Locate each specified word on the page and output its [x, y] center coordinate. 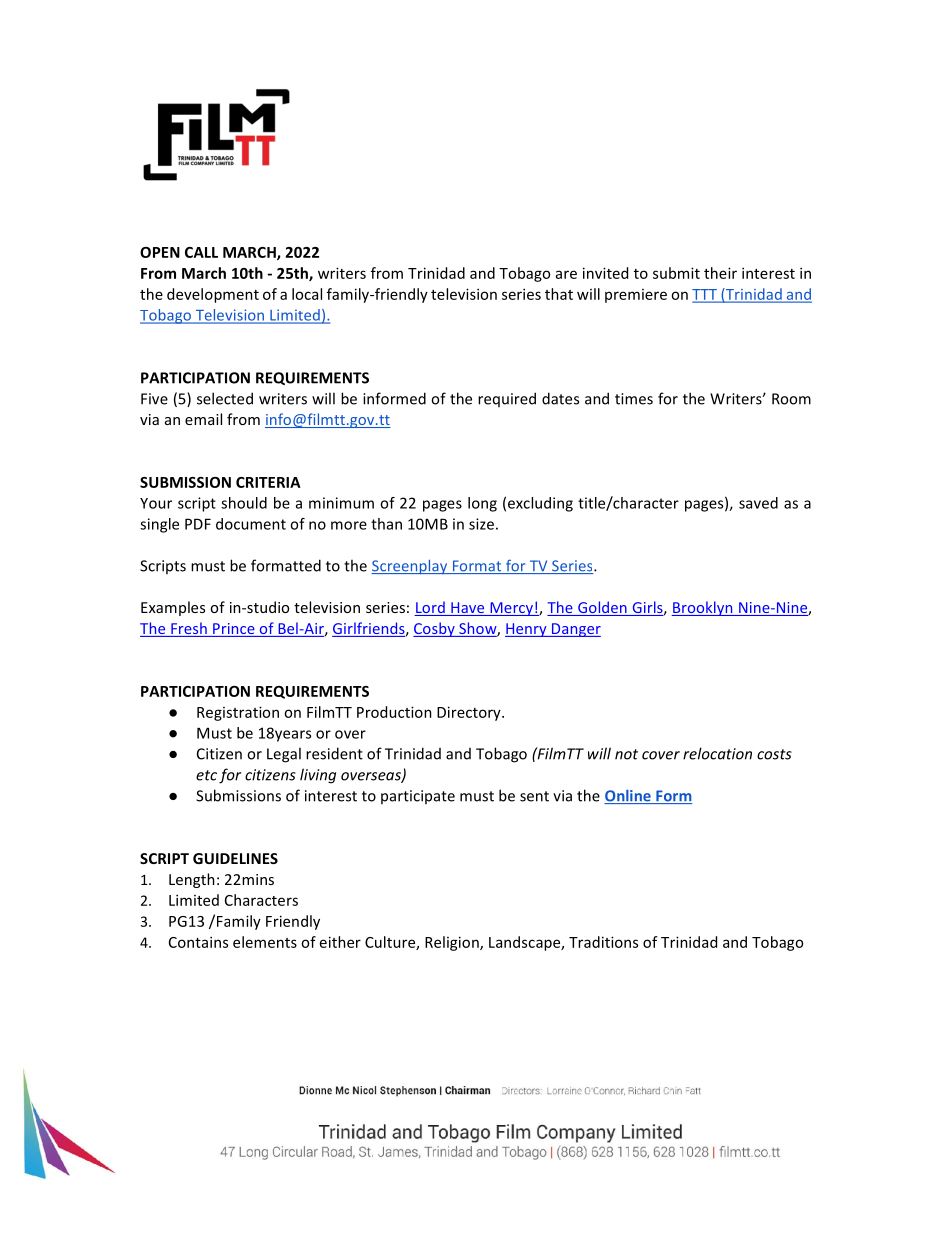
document [251, 524]
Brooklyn [703, 608]
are [566, 274]
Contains [198, 942]
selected [225, 398]
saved [758, 503]
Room [791, 399]
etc [206, 775]
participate [418, 797]
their [720, 273]
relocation [717, 753]
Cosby [435, 629]
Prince [234, 630]
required [507, 399]
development [213, 295]
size [481, 524]
